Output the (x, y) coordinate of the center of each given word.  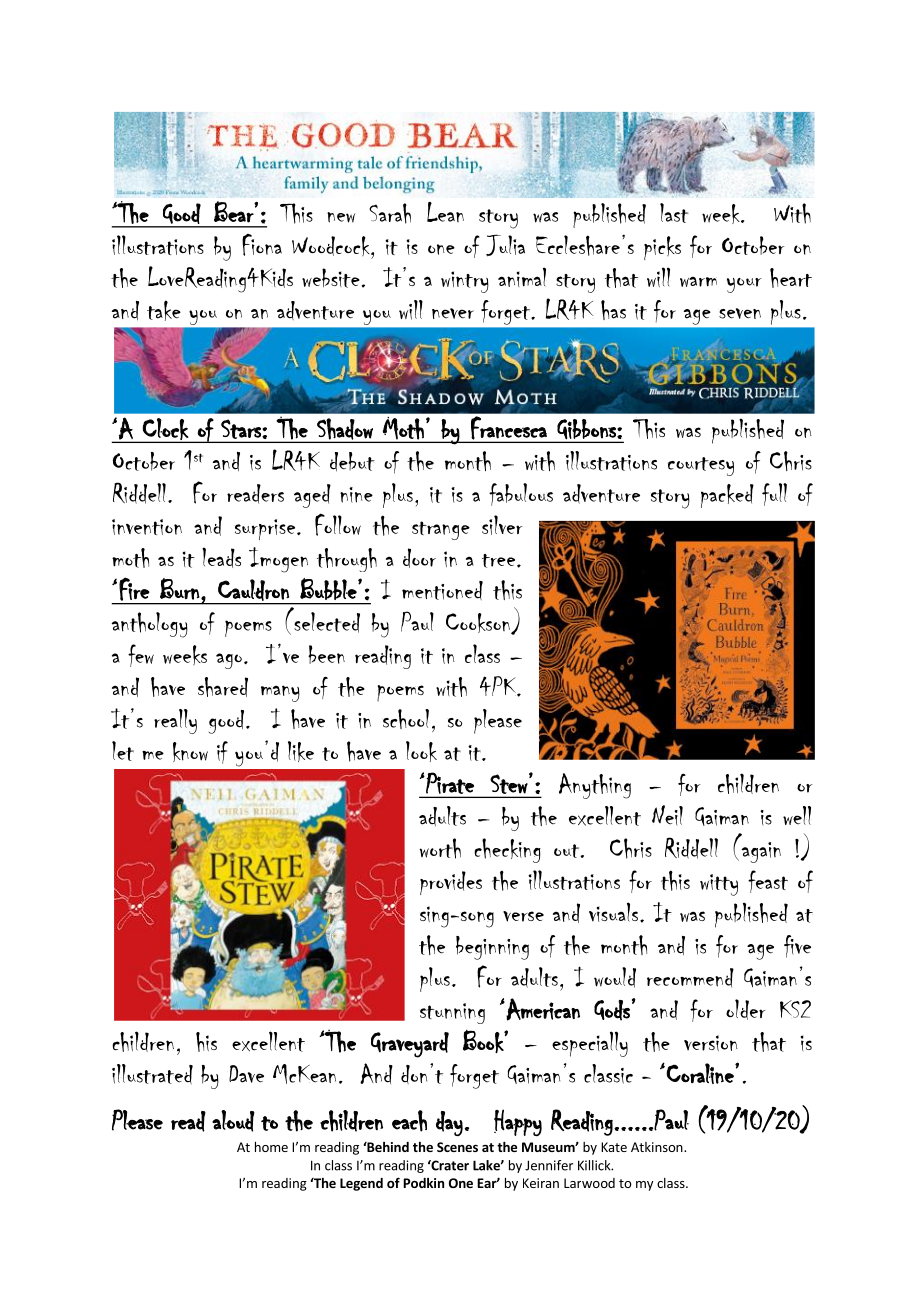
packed (727, 496)
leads (221, 557)
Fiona (262, 245)
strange (441, 530)
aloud (233, 1121)
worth (440, 848)
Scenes (457, 1147)
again (761, 852)
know (190, 752)
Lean (445, 212)
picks (662, 248)
